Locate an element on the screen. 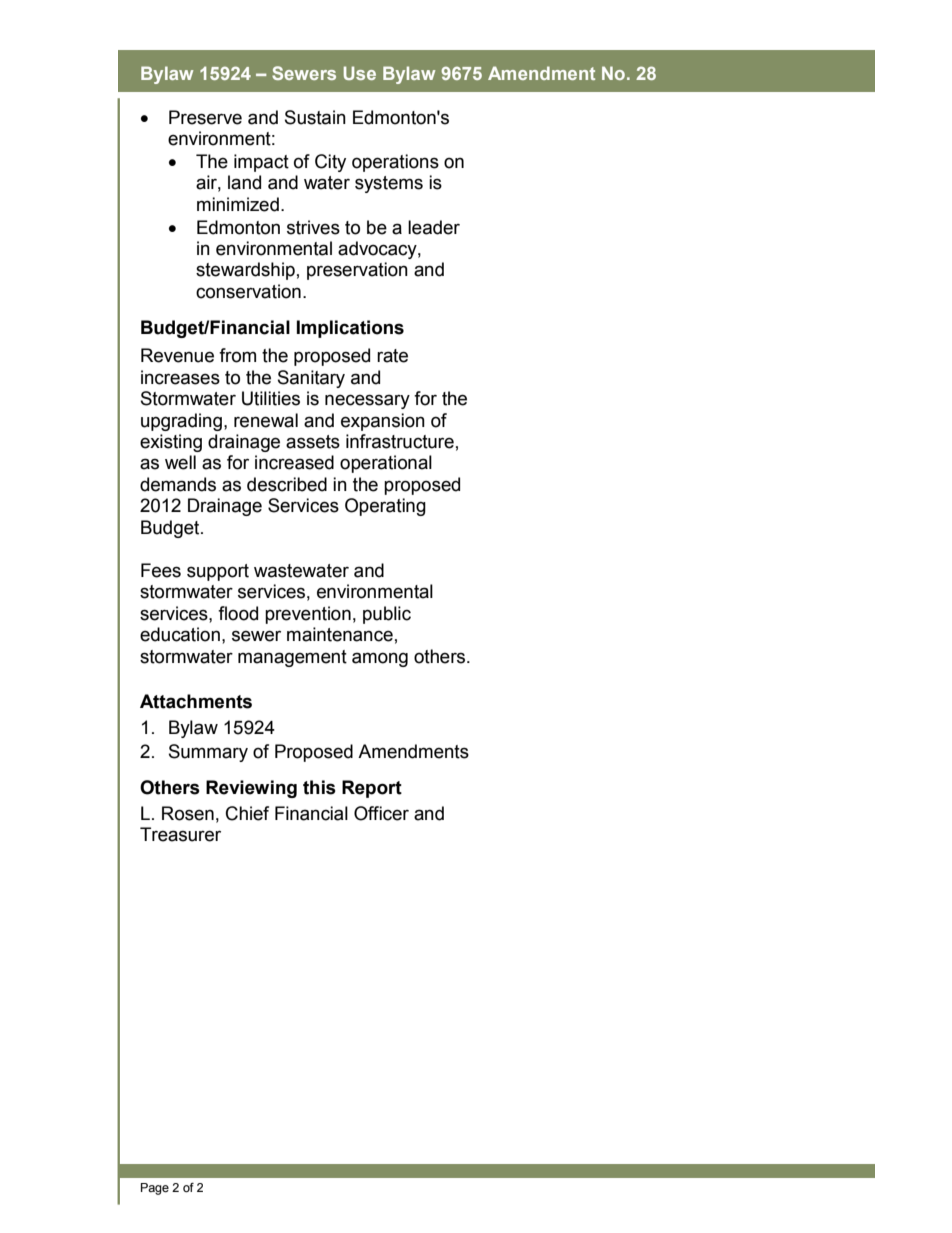 This screenshot has height=1233, width=952. Preserve is located at coordinates (205, 117).
